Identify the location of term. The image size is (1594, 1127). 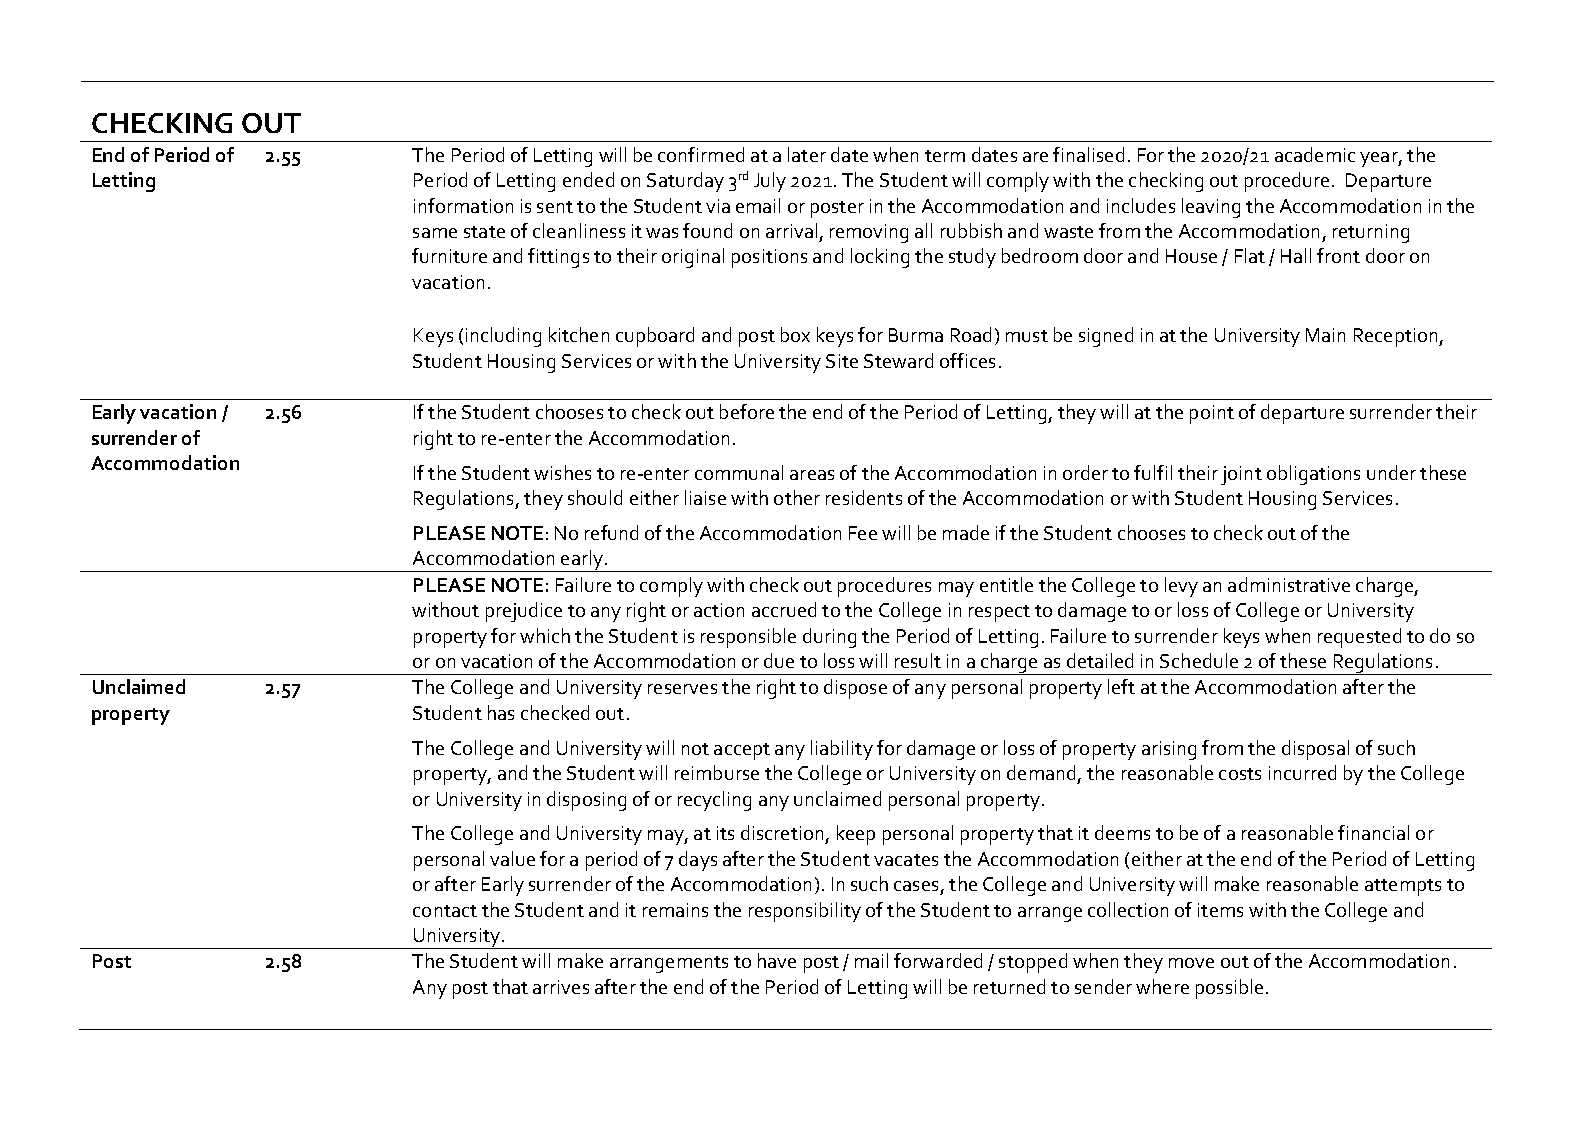
(945, 156).
